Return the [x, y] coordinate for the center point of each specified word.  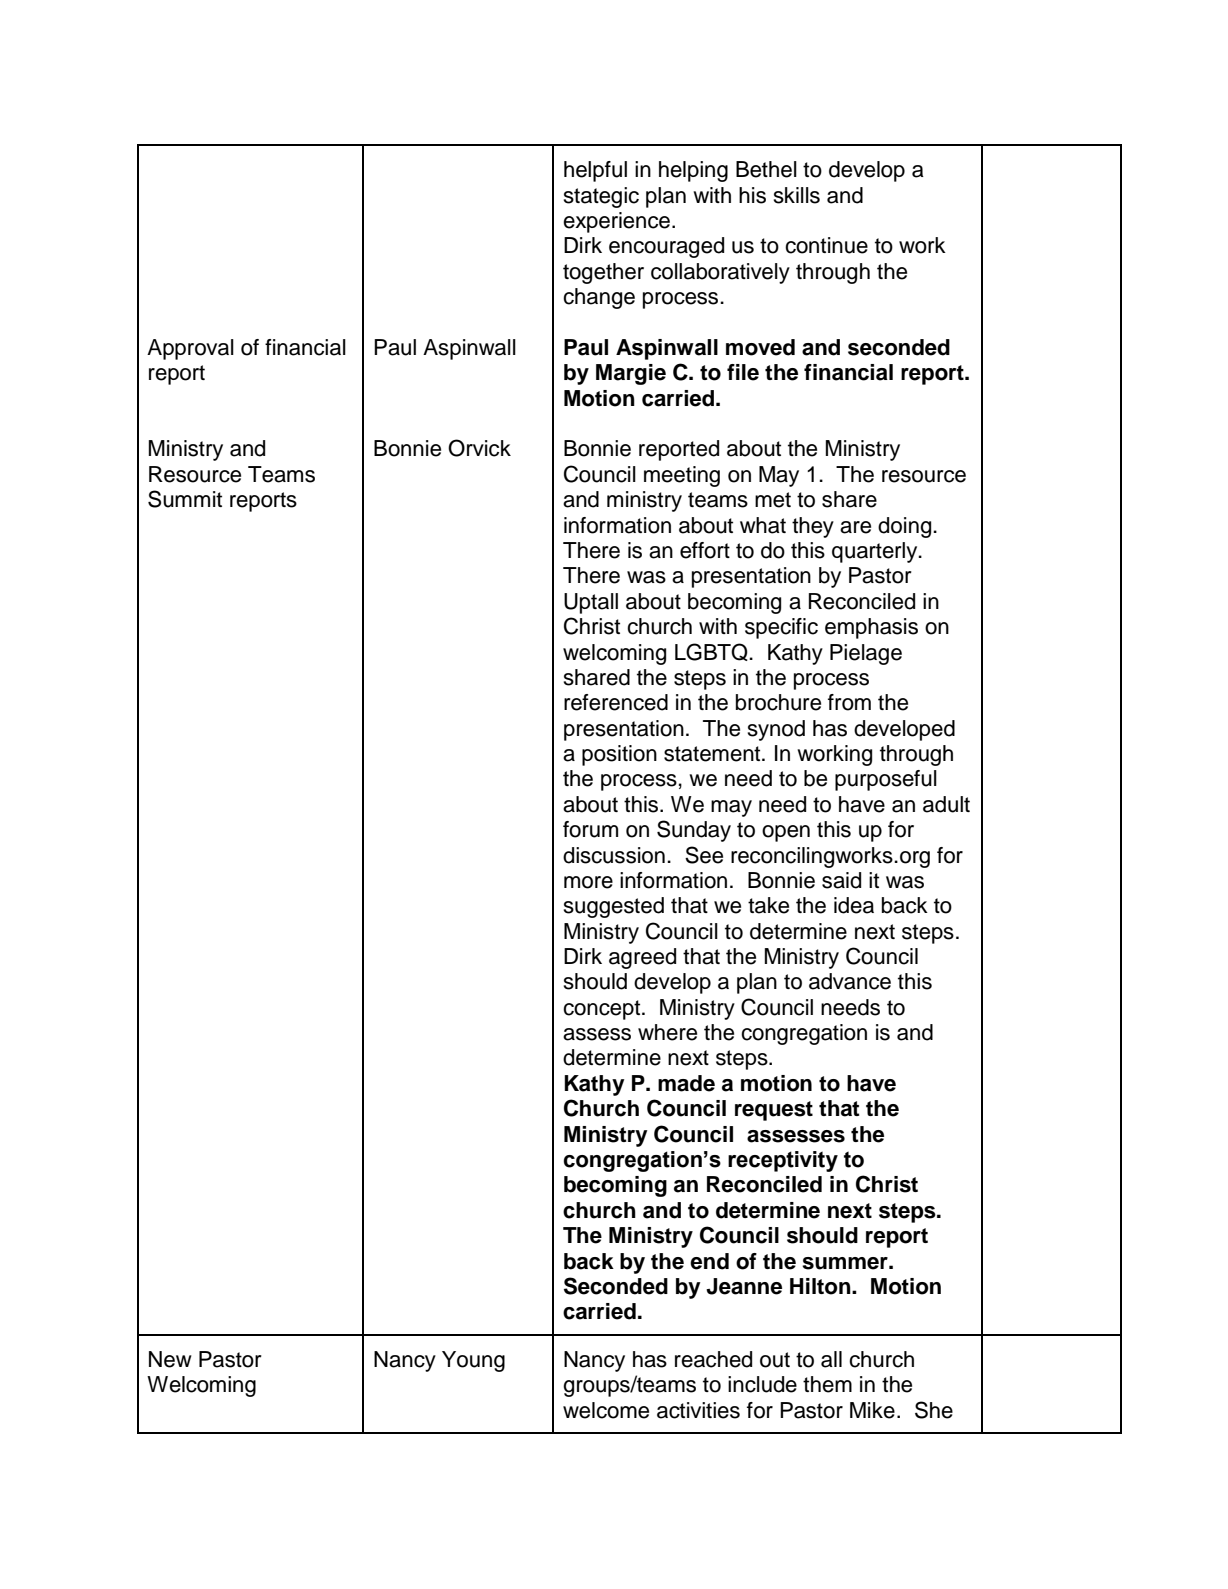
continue [826, 245]
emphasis [871, 628]
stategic [601, 197]
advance [850, 981]
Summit [185, 499]
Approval [190, 349]
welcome [606, 1410]
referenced [616, 702]
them [827, 1384]
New [170, 1359]
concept [603, 1010]
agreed [642, 958]
